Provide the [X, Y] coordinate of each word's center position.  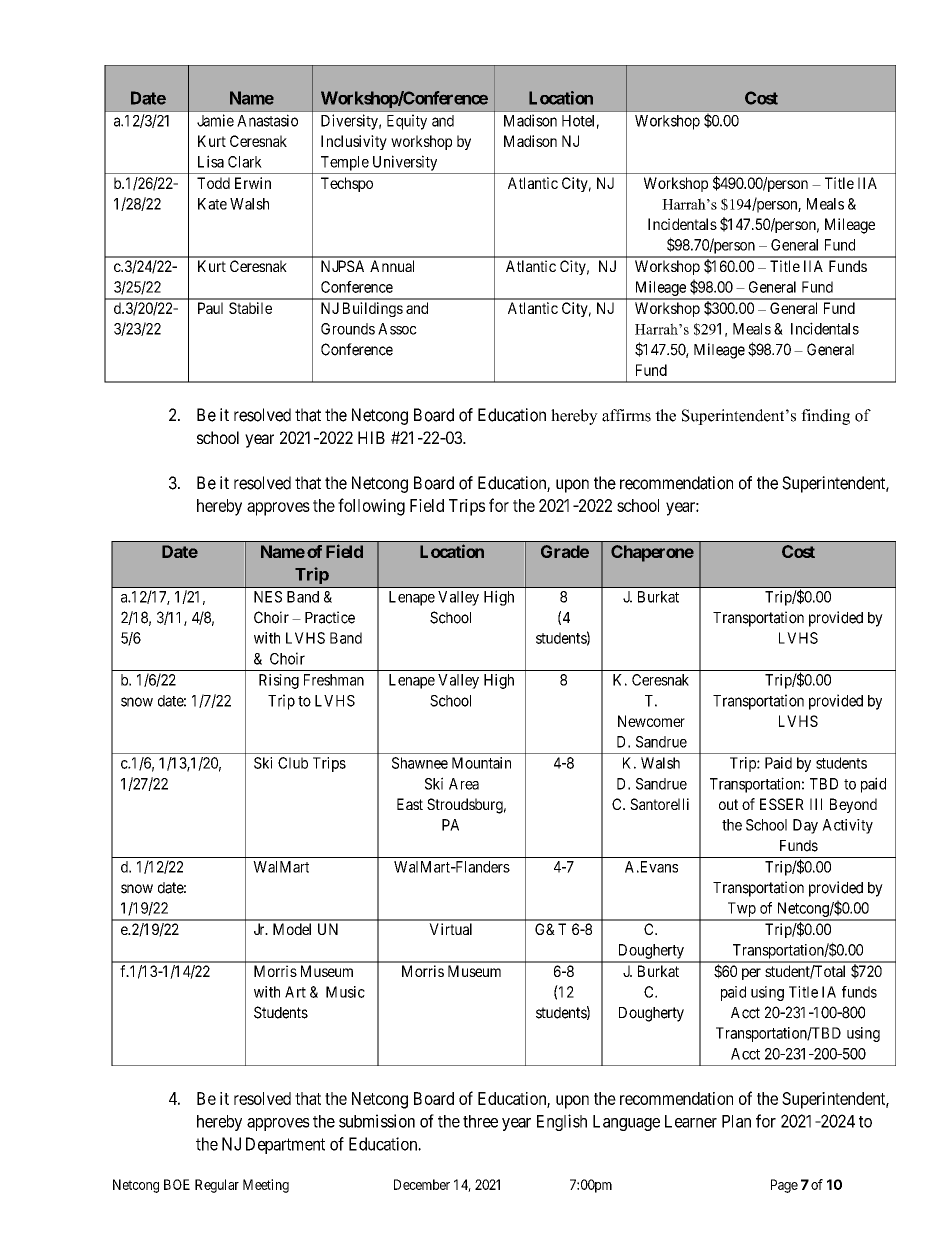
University [405, 163]
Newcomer [651, 721]
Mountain [481, 763]
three [480, 1121]
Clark [245, 162]
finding [825, 417]
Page [784, 1186]
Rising [279, 681]
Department [285, 1145]
